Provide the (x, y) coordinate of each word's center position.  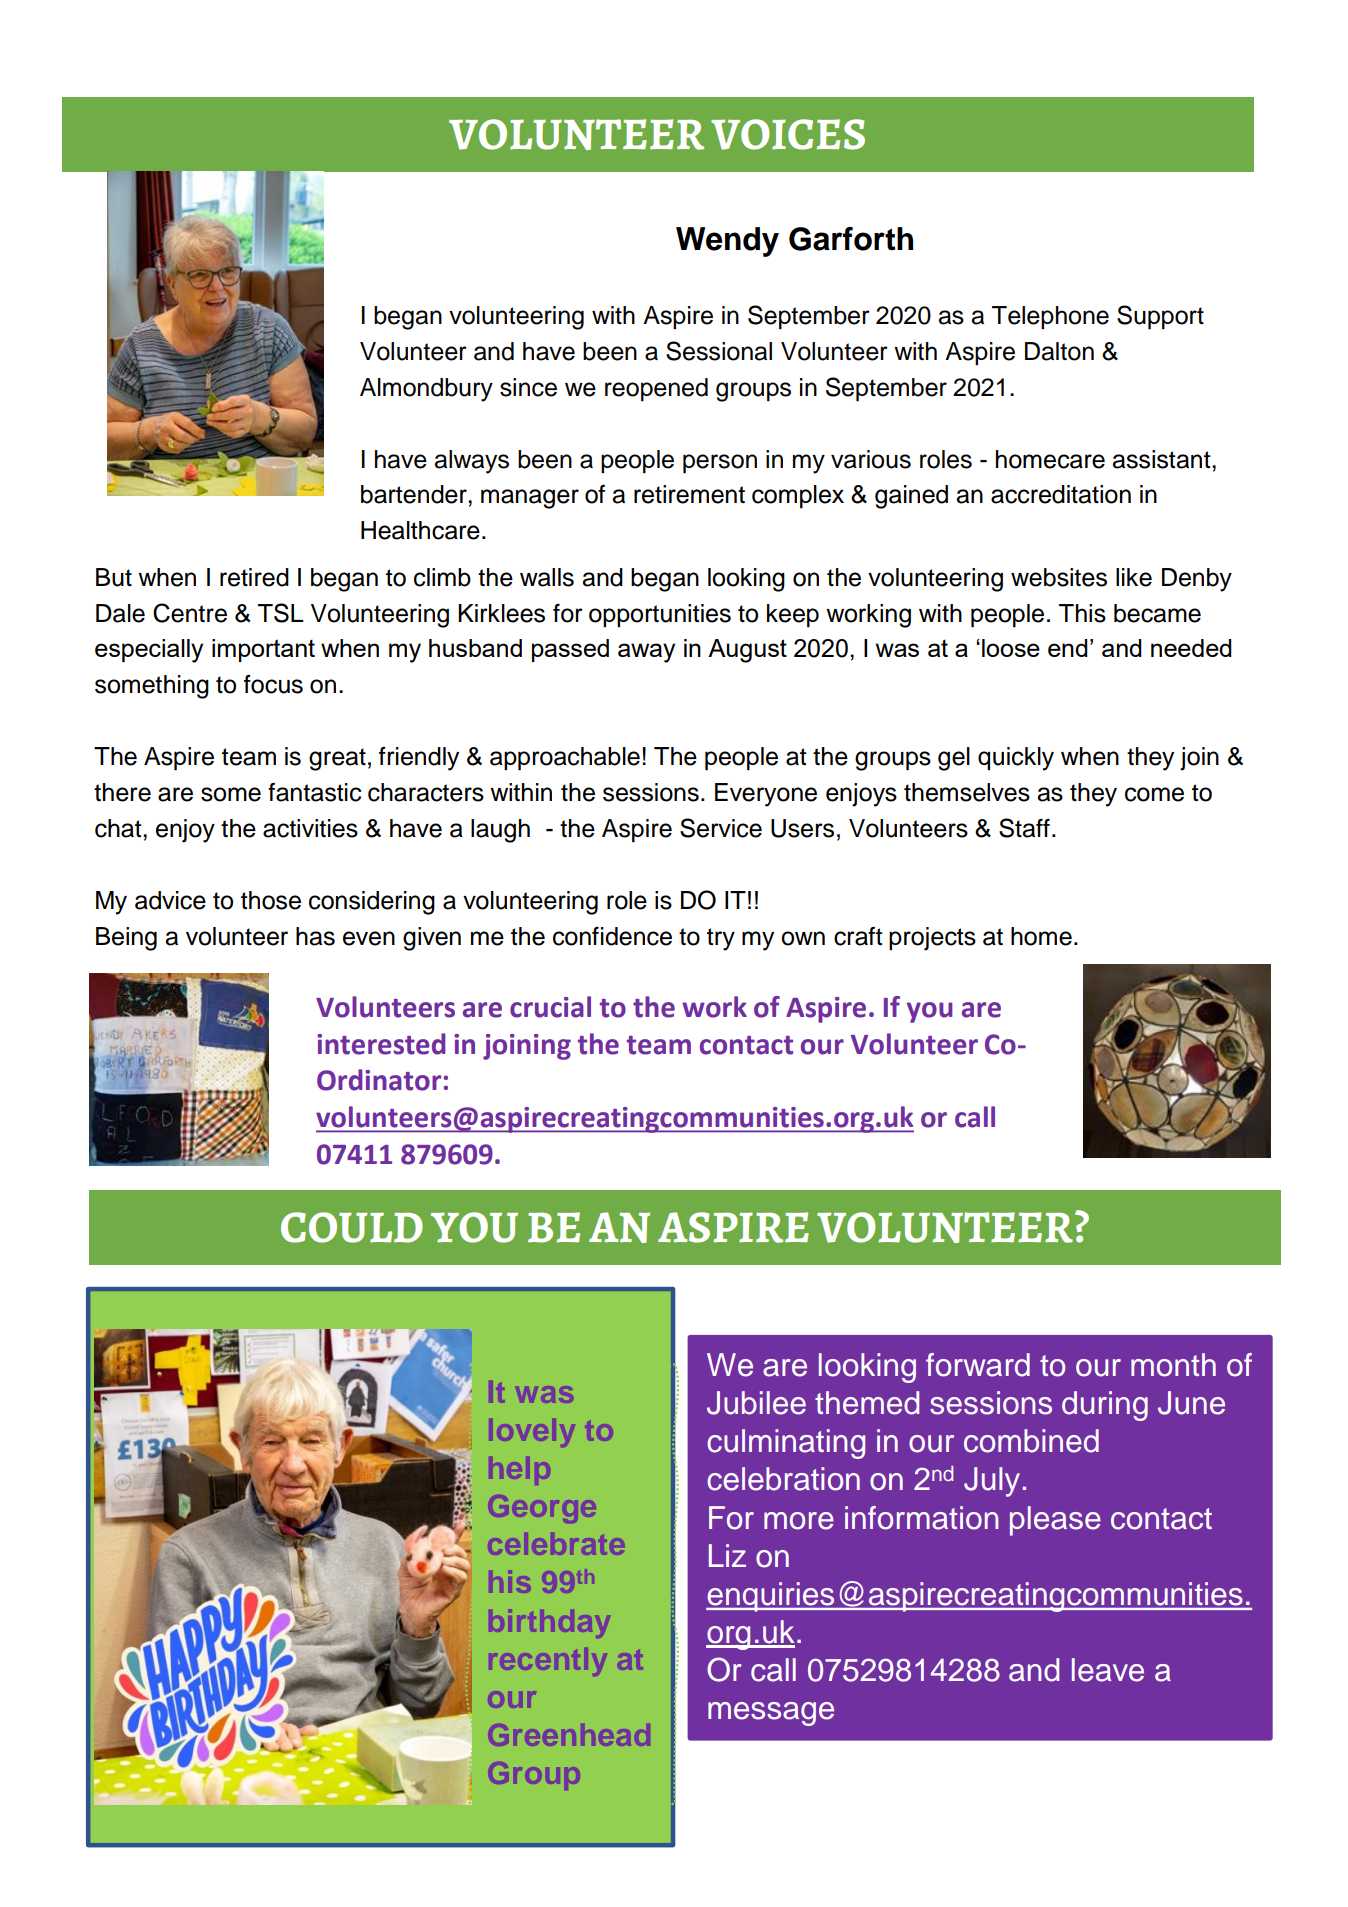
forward (978, 1365)
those (271, 900)
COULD (352, 1227)
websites (1059, 577)
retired (254, 577)
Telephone (1050, 317)
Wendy (727, 242)
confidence (612, 936)
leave (1108, 1670)
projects (932, 939)
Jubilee (756, 1403)
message (771, 1714)
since (528, 387)
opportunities (660, 615)
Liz (727, 1555)
